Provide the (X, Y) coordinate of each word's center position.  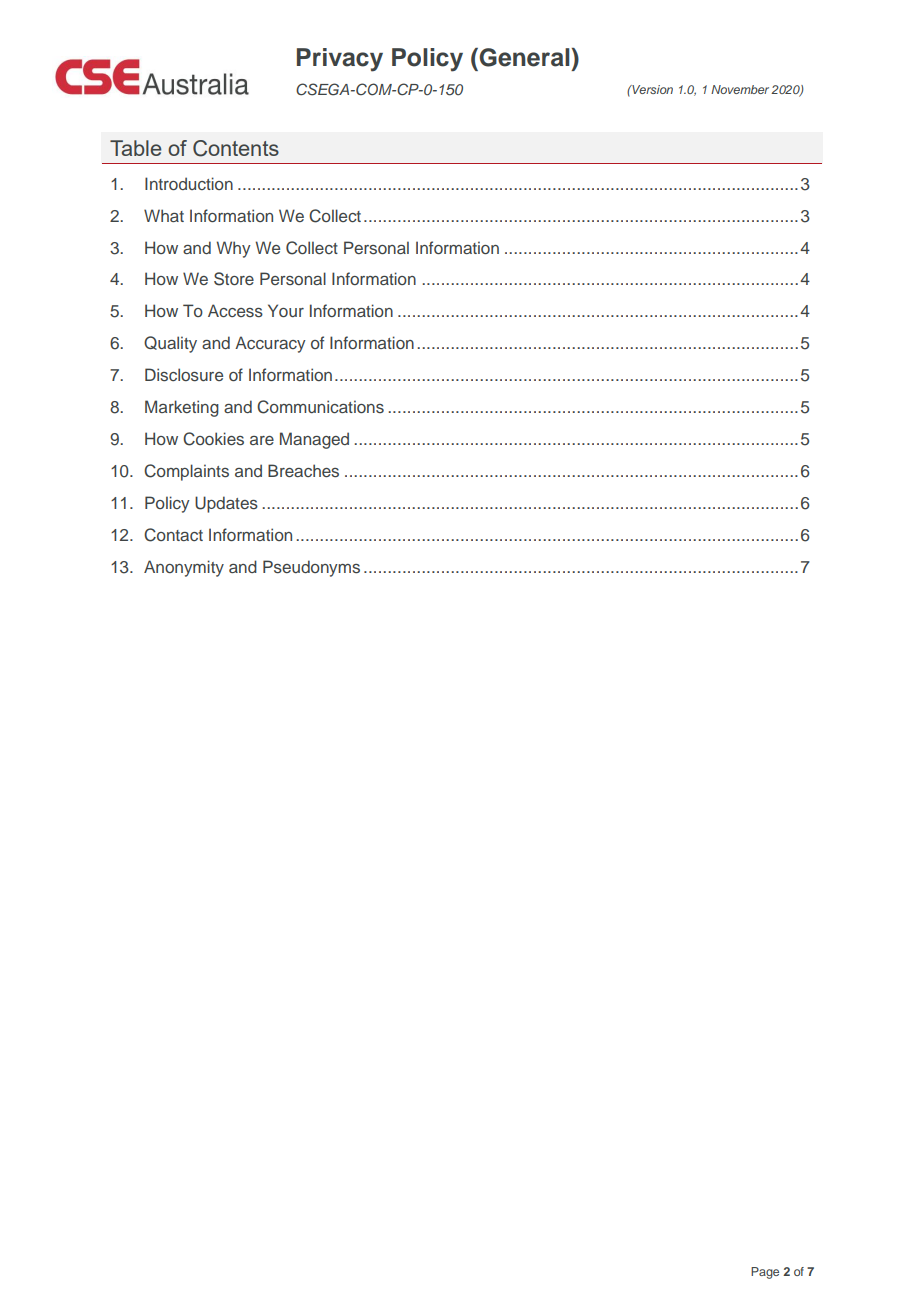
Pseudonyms (311, 568)
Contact (173, 535)
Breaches (303, 471)
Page (765, 1273)
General (523, 57)
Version (651, 89)
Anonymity (184, 568)
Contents (236, 148)
